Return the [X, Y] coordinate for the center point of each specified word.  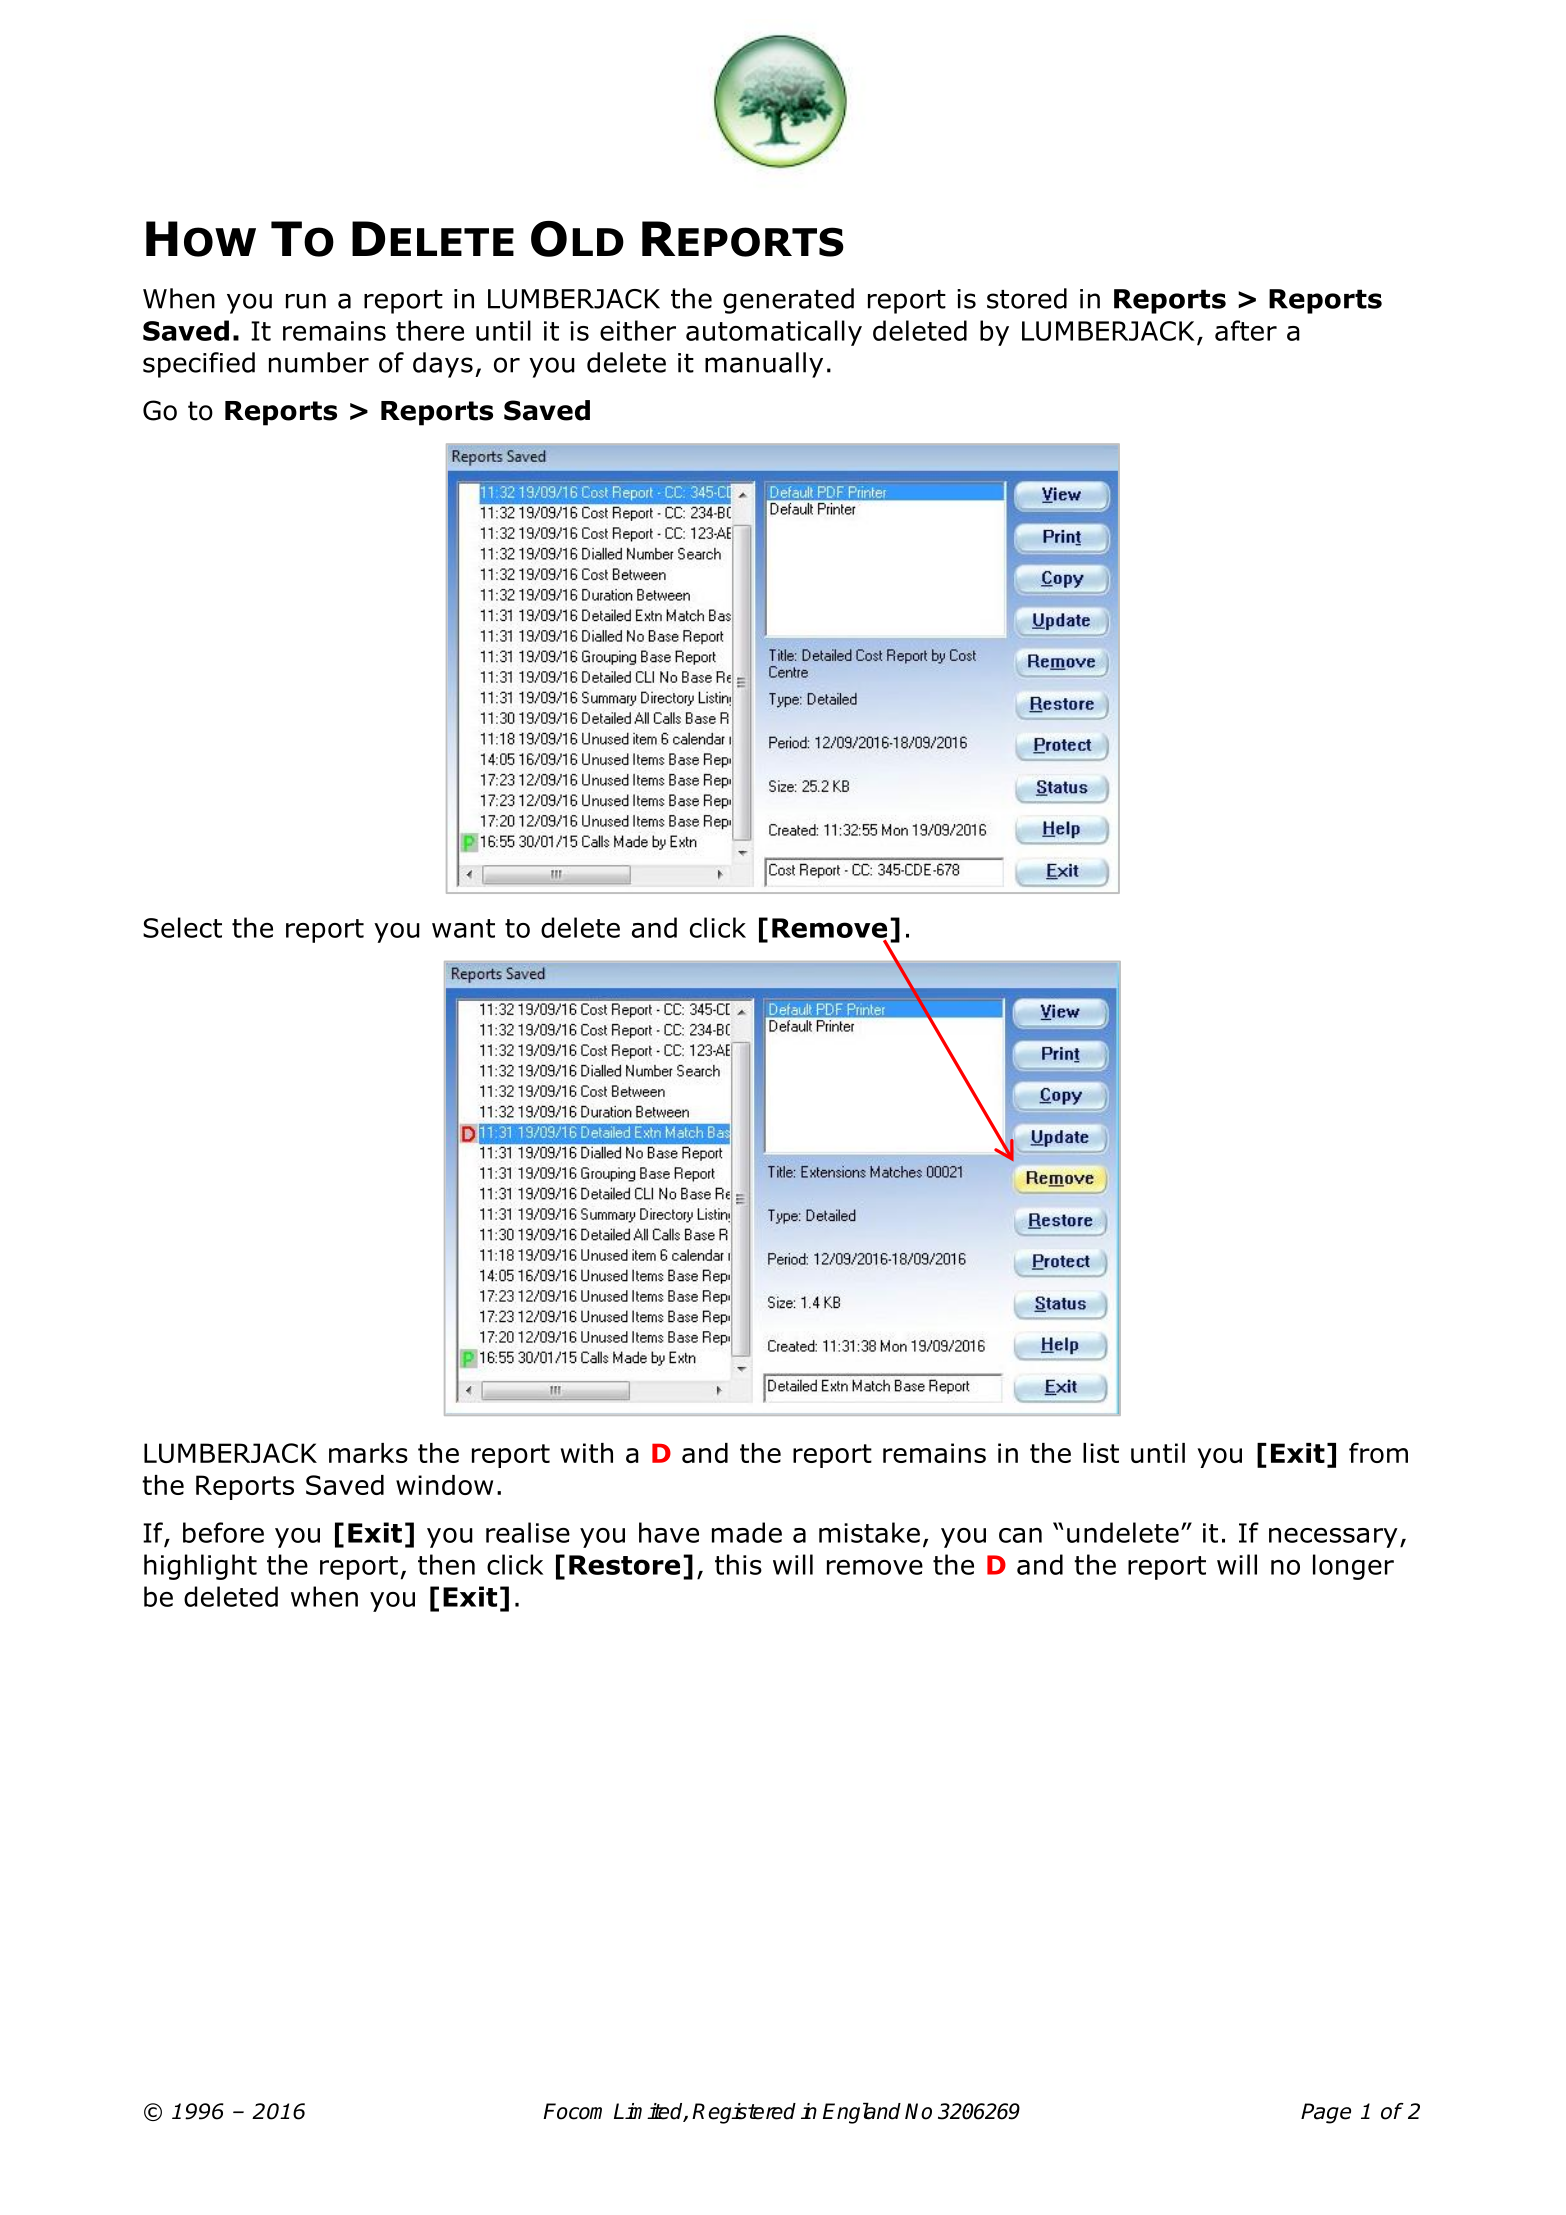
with [587, 1453]
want [463, 928]
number [319, 362]
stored [1027, 298]
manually [764, 365]
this [738, 1564]
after [1246, 330]
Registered [744, 2113]
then [446, 1564]
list [1101, 1453]
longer [1353, 1567]
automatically [774, 333]
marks [368, 1453]
